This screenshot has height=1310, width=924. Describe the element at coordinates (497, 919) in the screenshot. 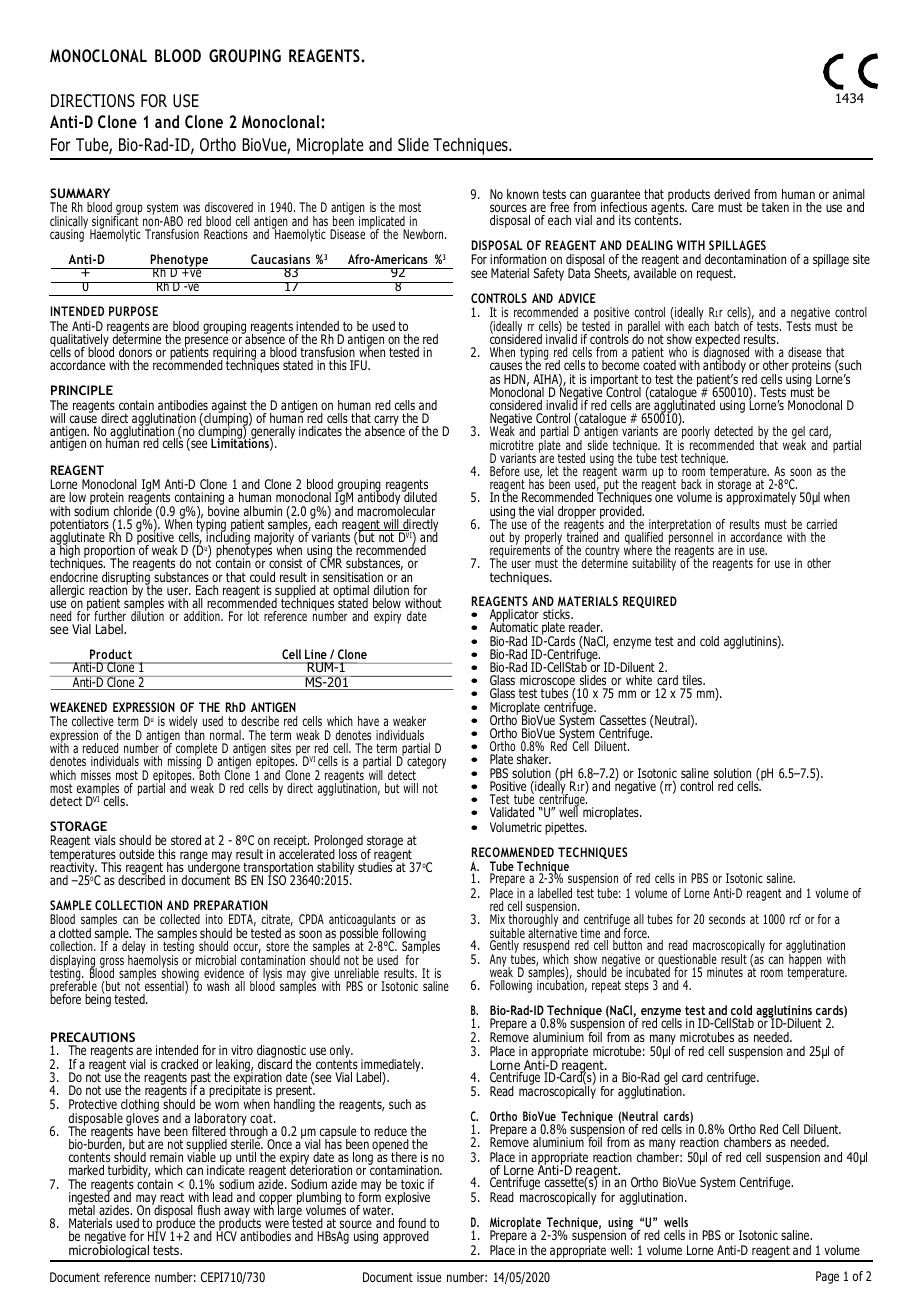

I see `Mix` at that location.
